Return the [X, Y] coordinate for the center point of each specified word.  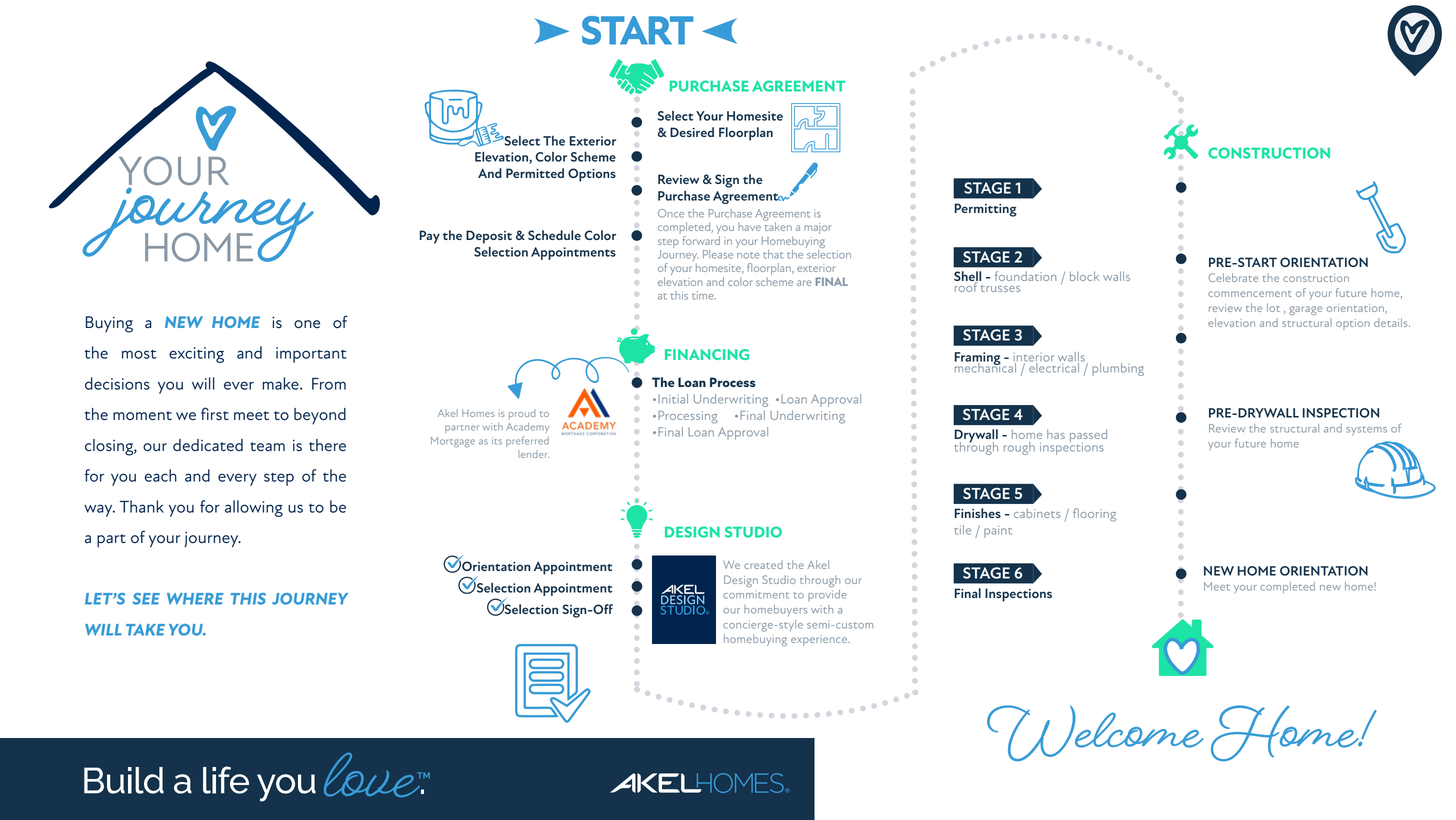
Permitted [535, 173]
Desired [692, 132]
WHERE [195, 599]
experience [820, 640]
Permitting [986, 210]
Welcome [1095, 733]
